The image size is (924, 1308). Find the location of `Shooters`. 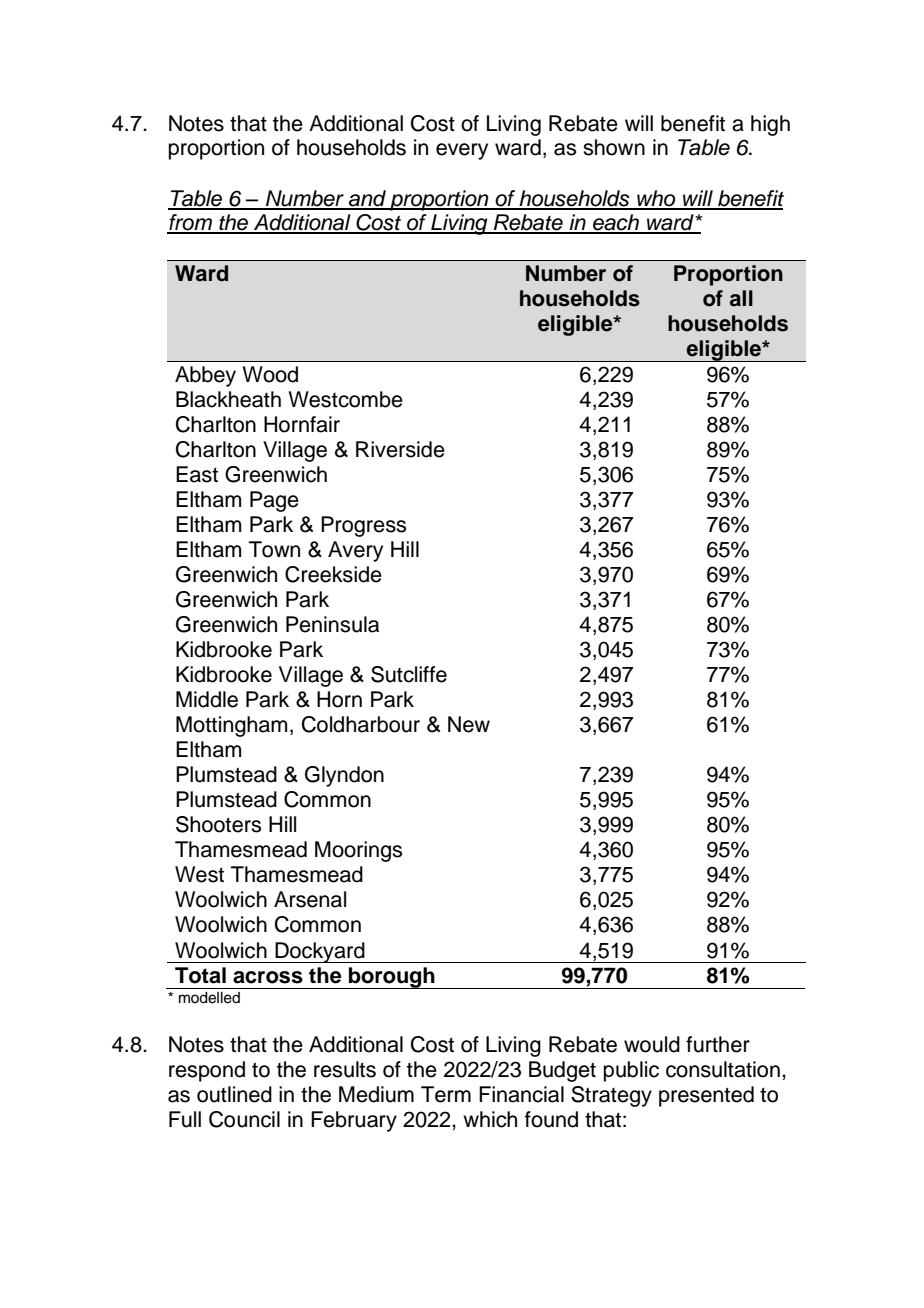

Shooters is located at coordinates (218, 824).
